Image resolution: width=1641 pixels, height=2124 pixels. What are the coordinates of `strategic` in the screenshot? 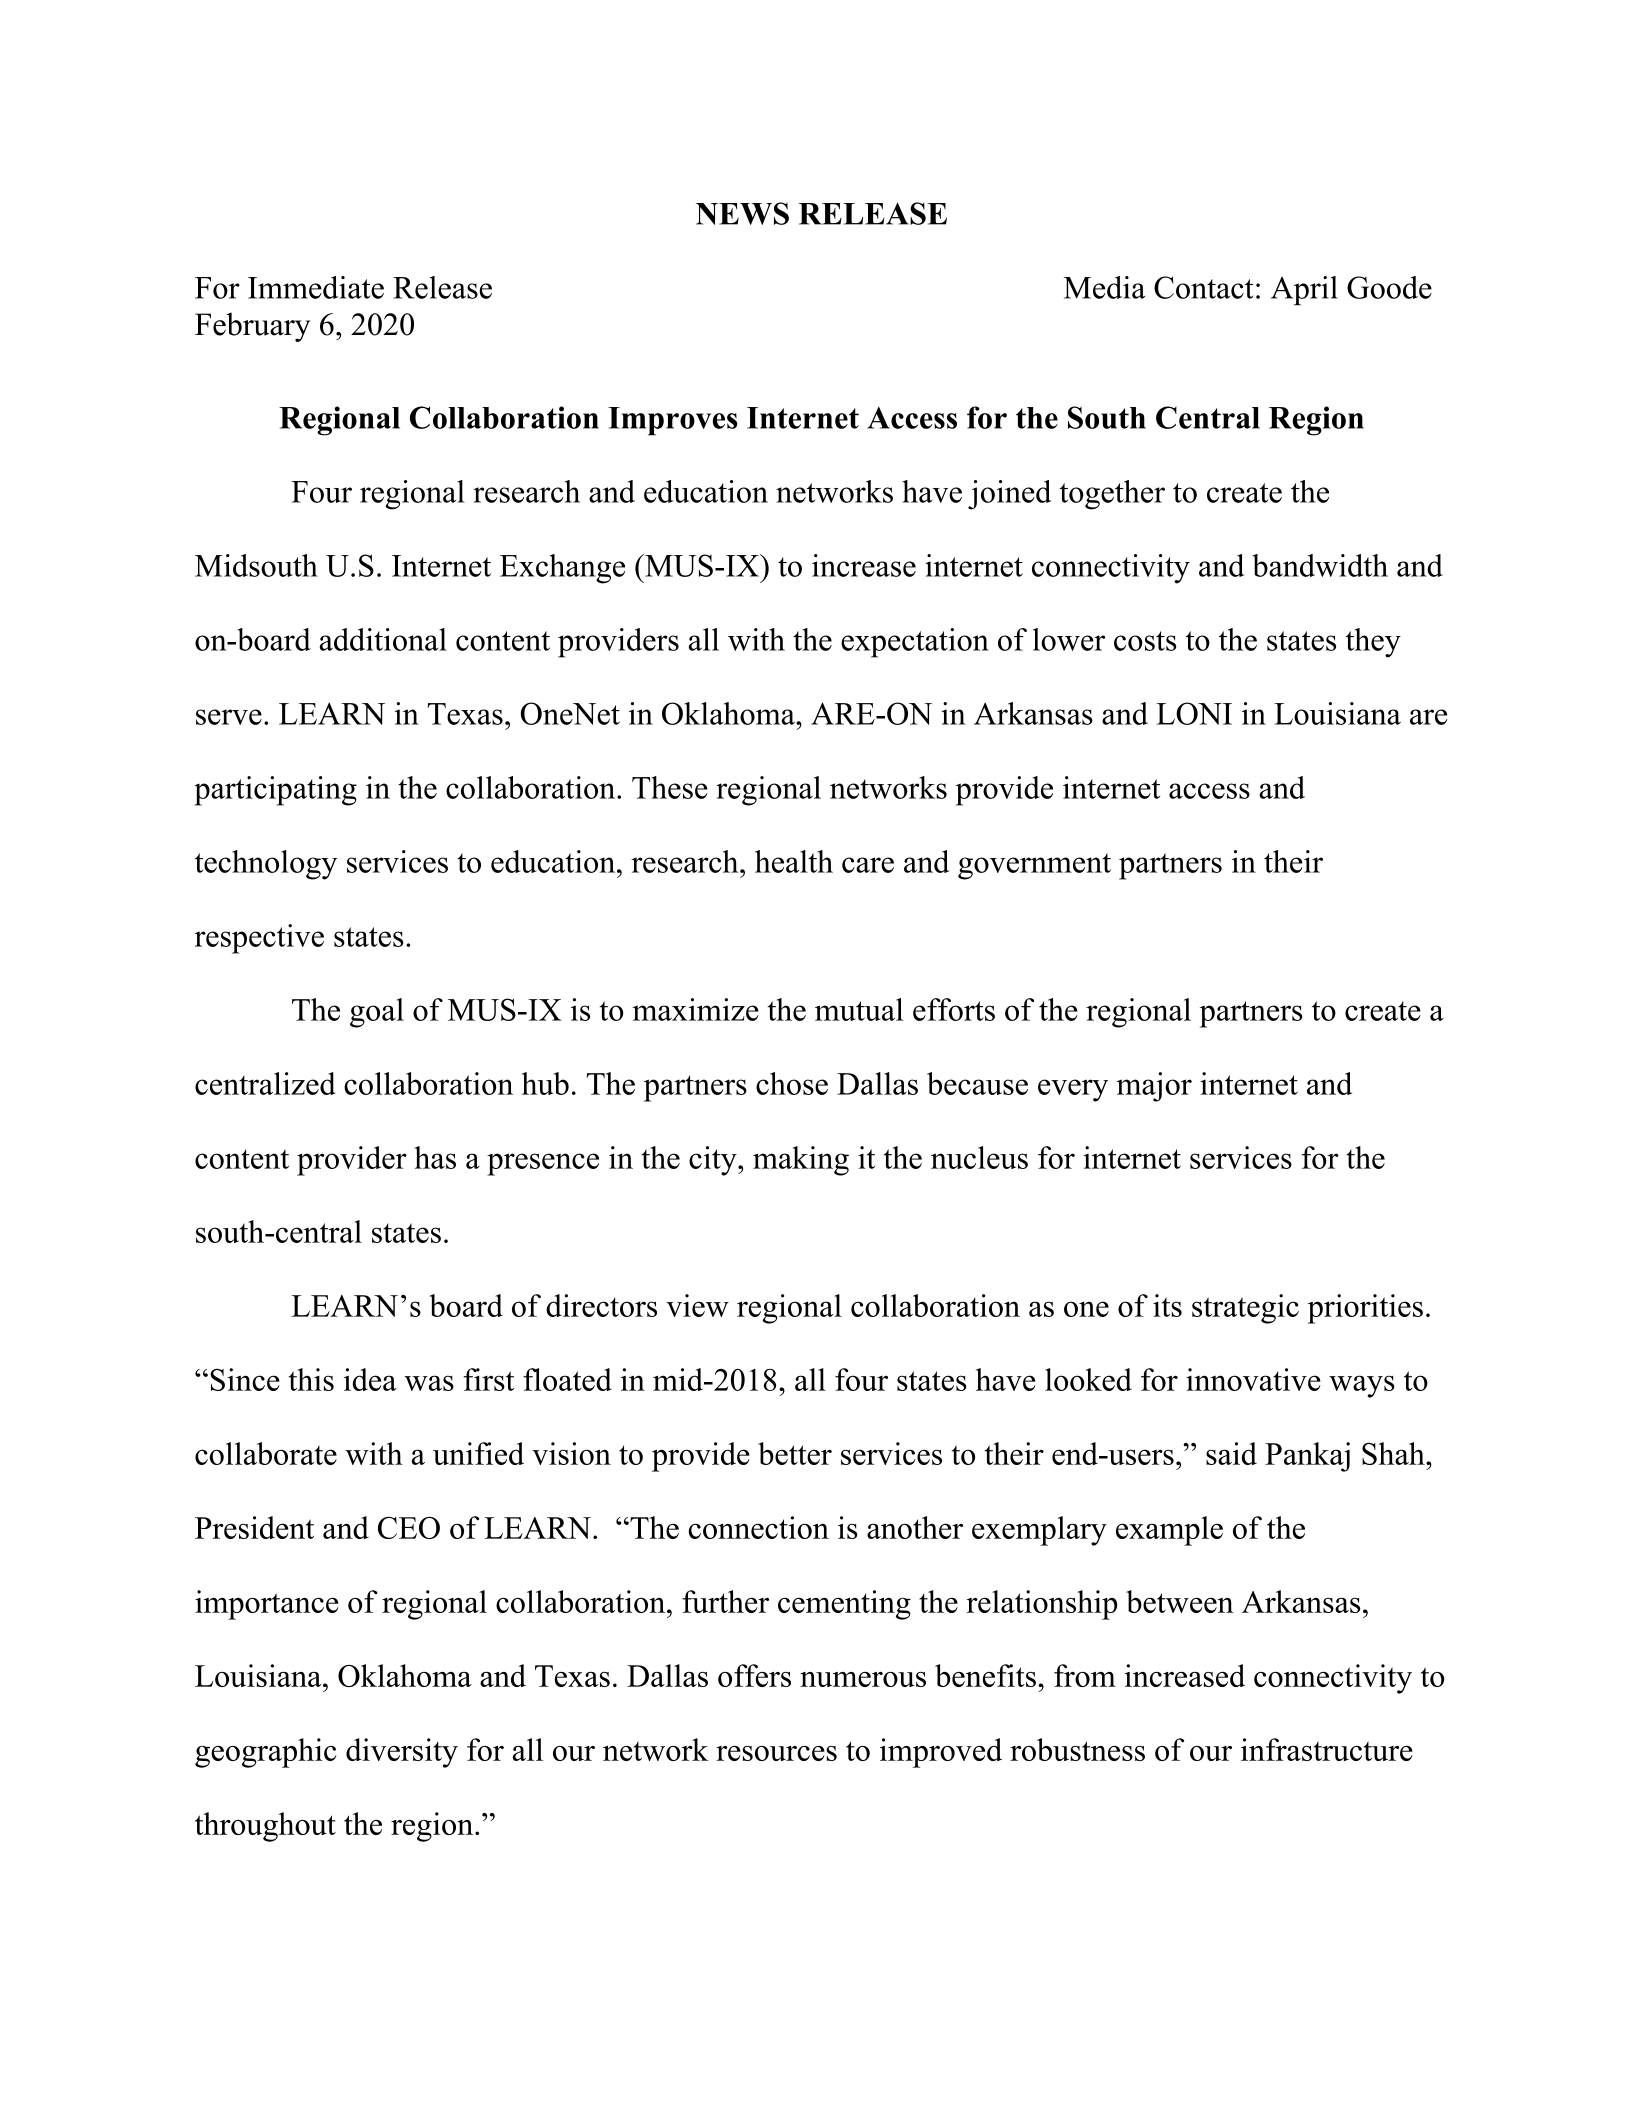 It's located at (1245, 1309).
